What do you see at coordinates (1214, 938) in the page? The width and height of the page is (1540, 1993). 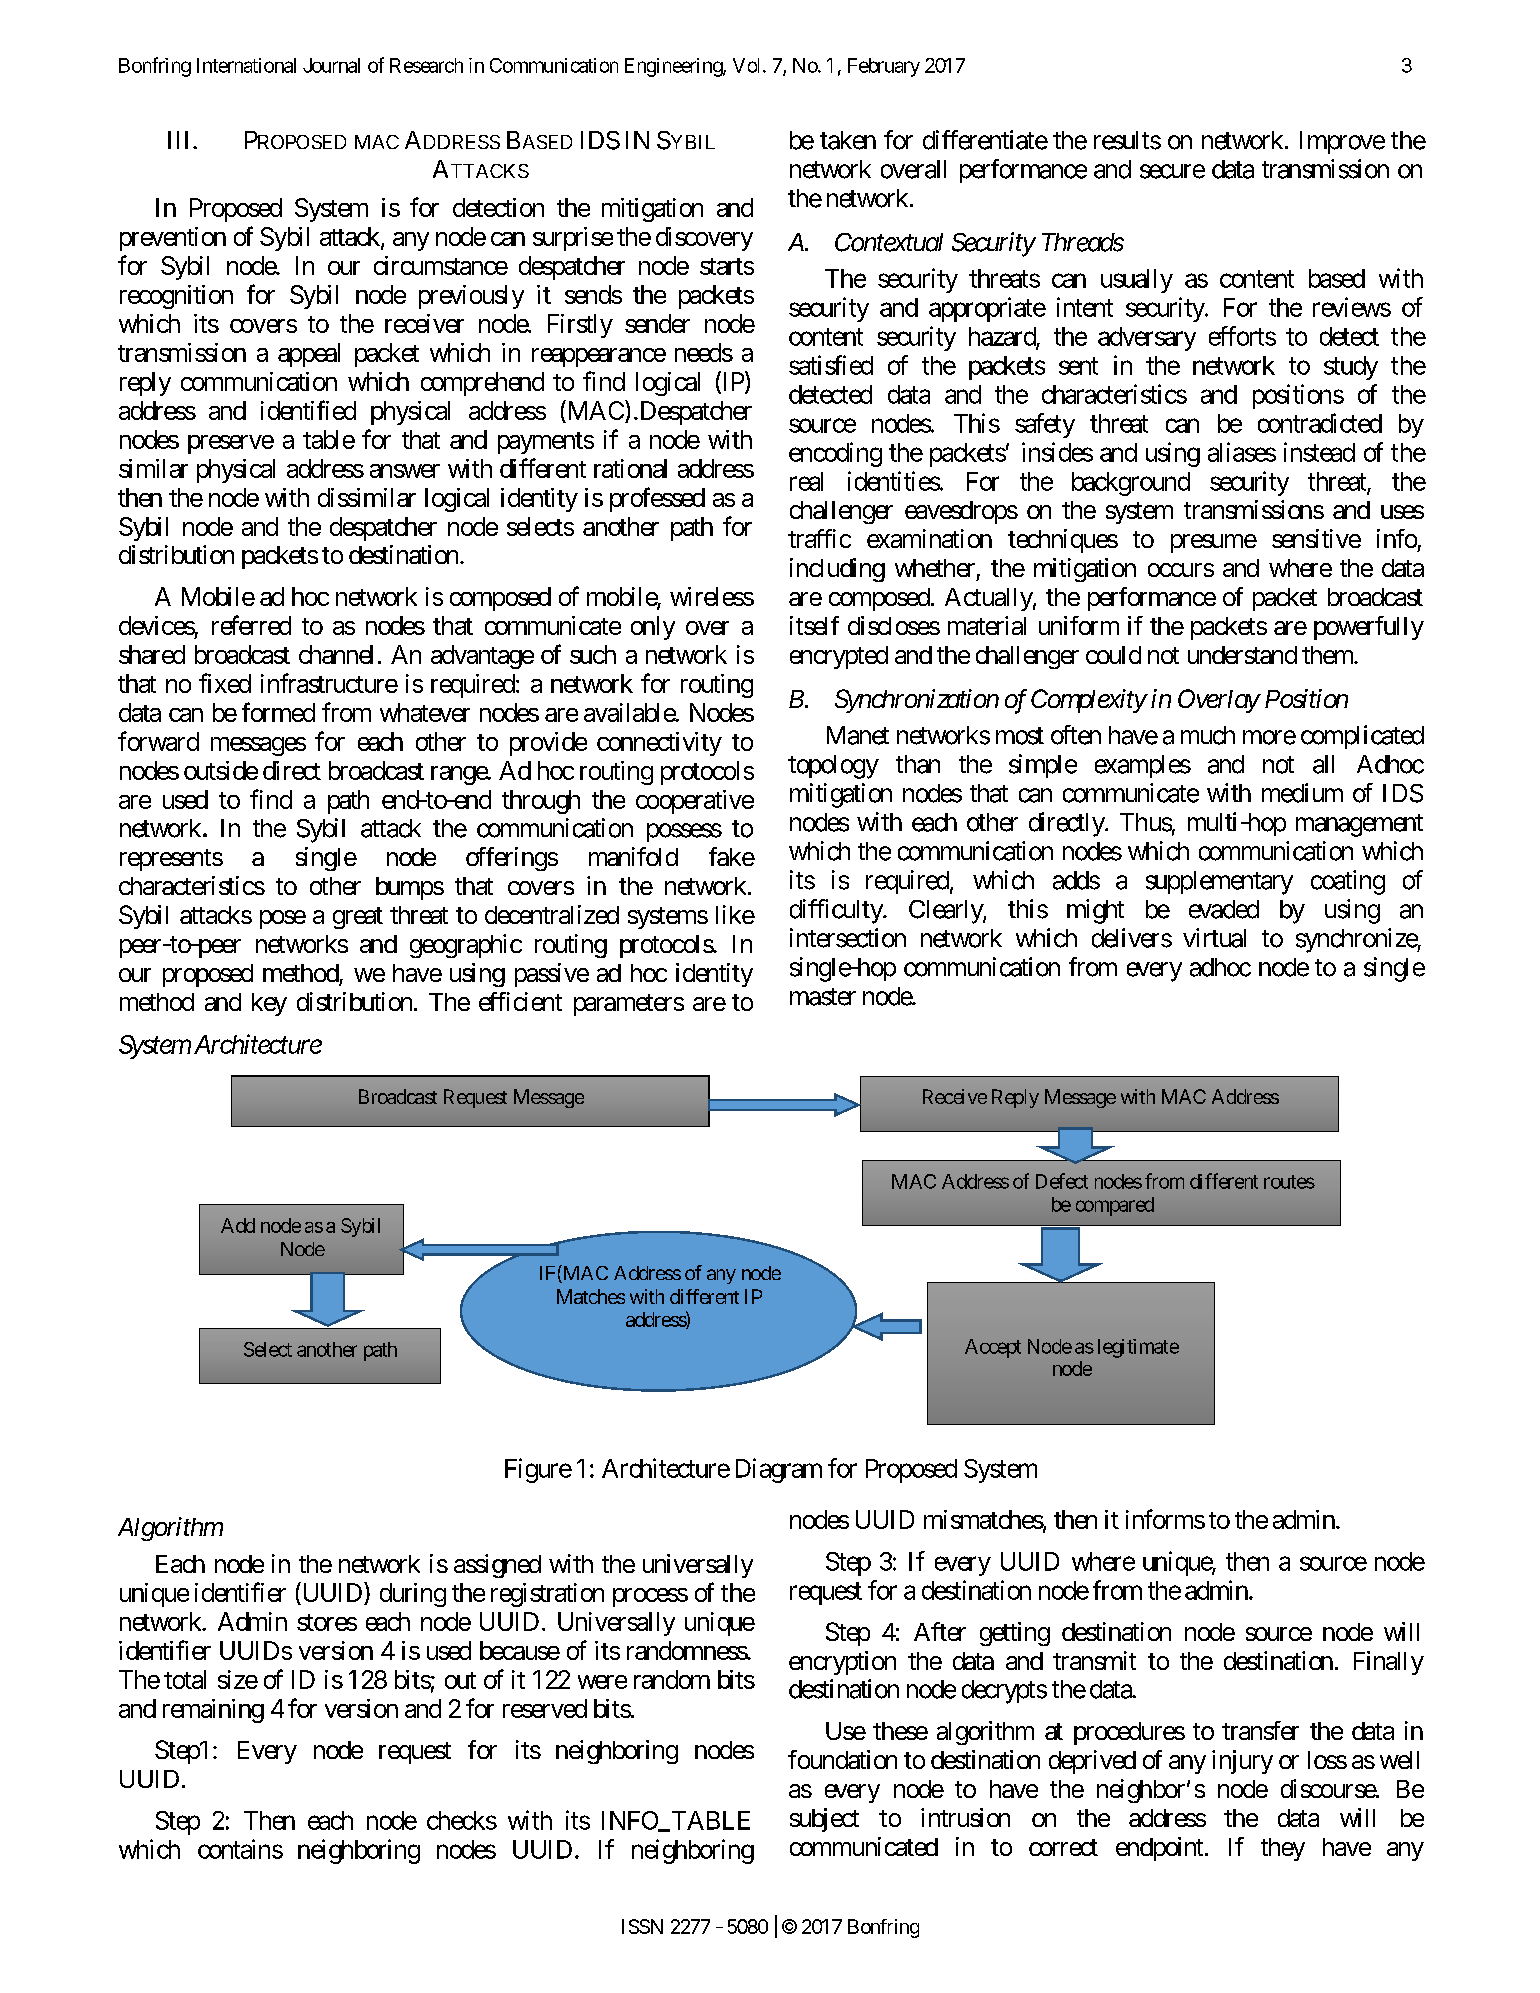 I see `virtual` at bounding box center [1214, 938].
